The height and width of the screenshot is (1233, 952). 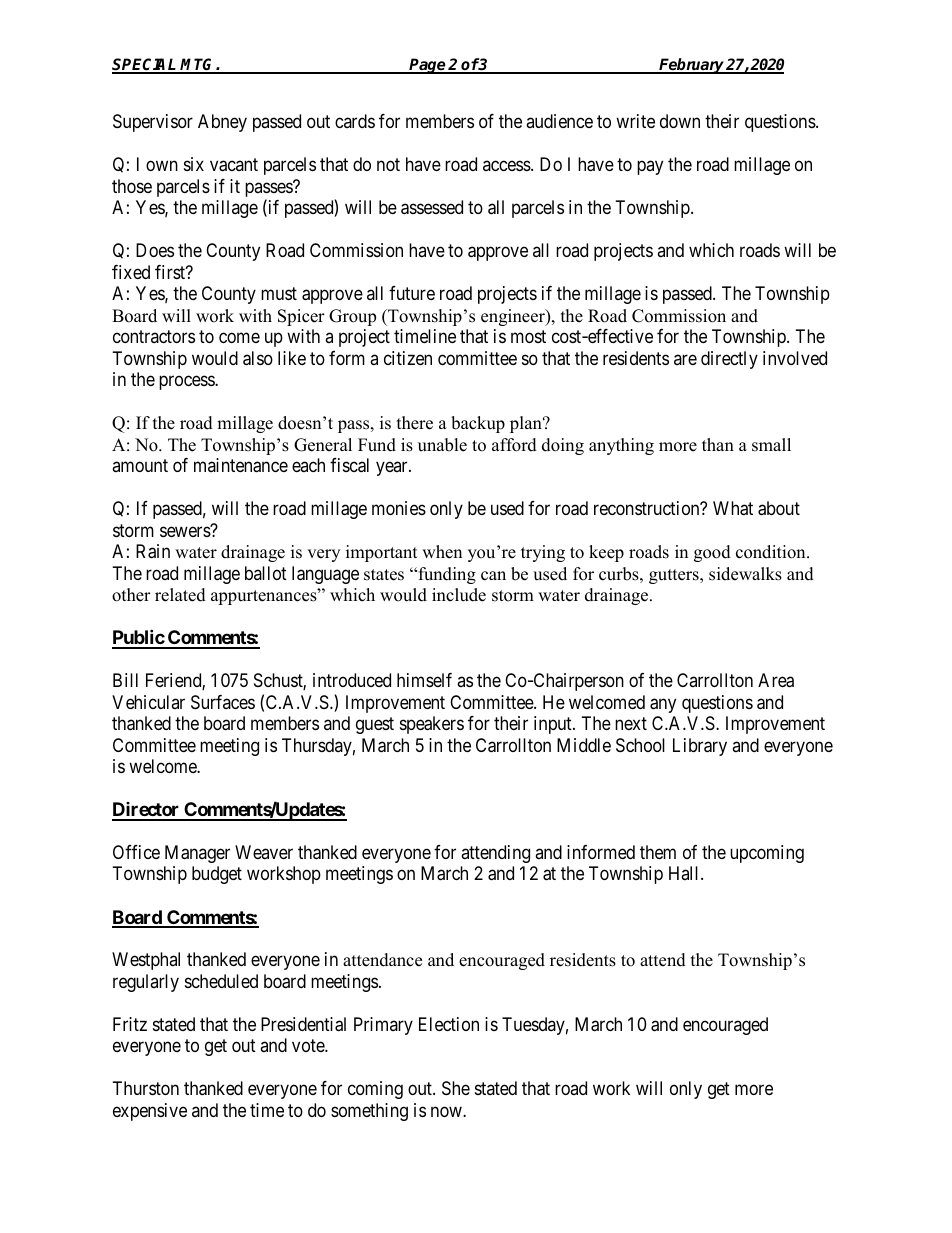 I want to click on future, so click(x=412, y=293).
